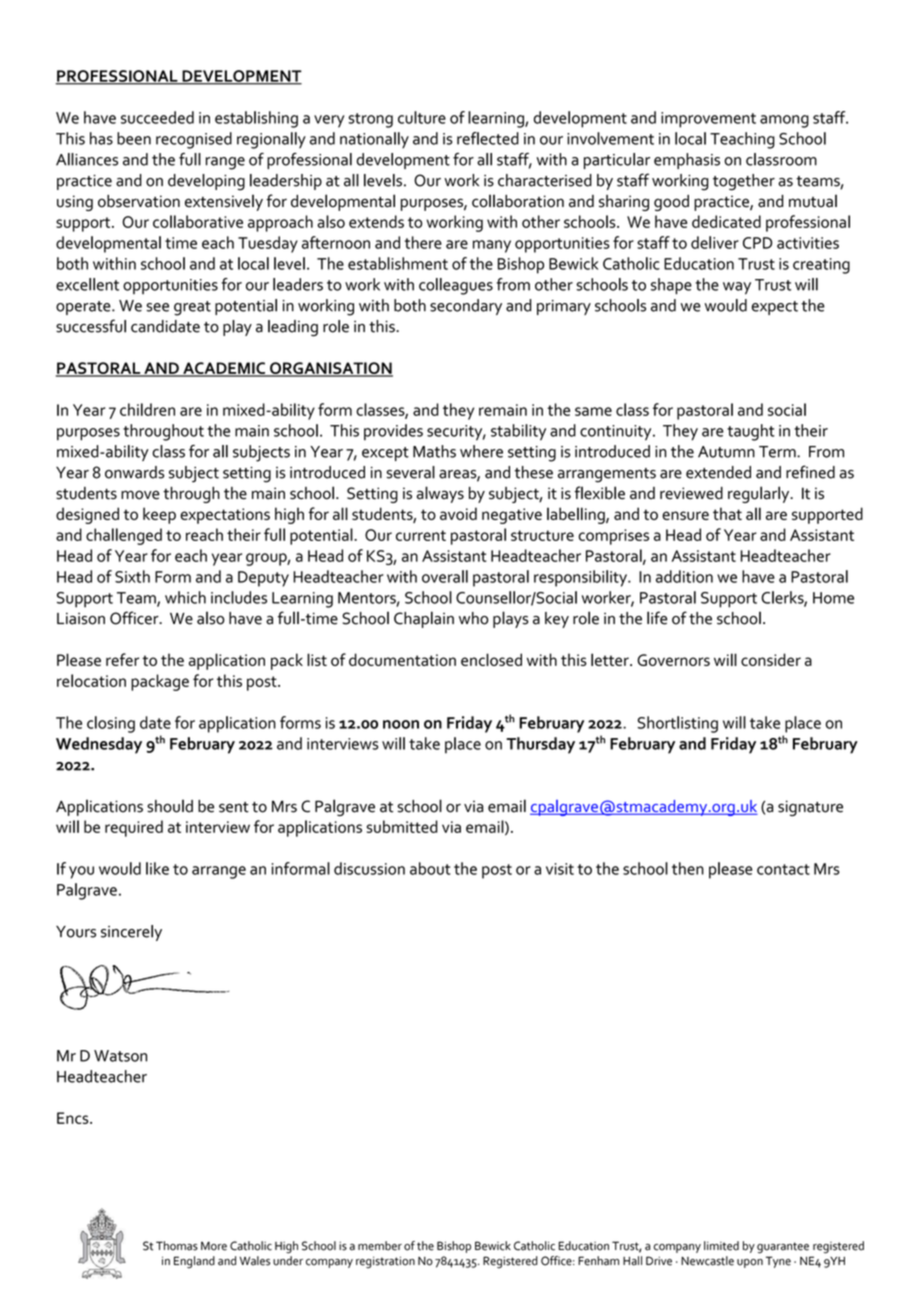 The width and height of the image is (924, 1308). What do you see at coordinates (744, 182) in the image?
I see `together` at bounding box center [744, 182].
